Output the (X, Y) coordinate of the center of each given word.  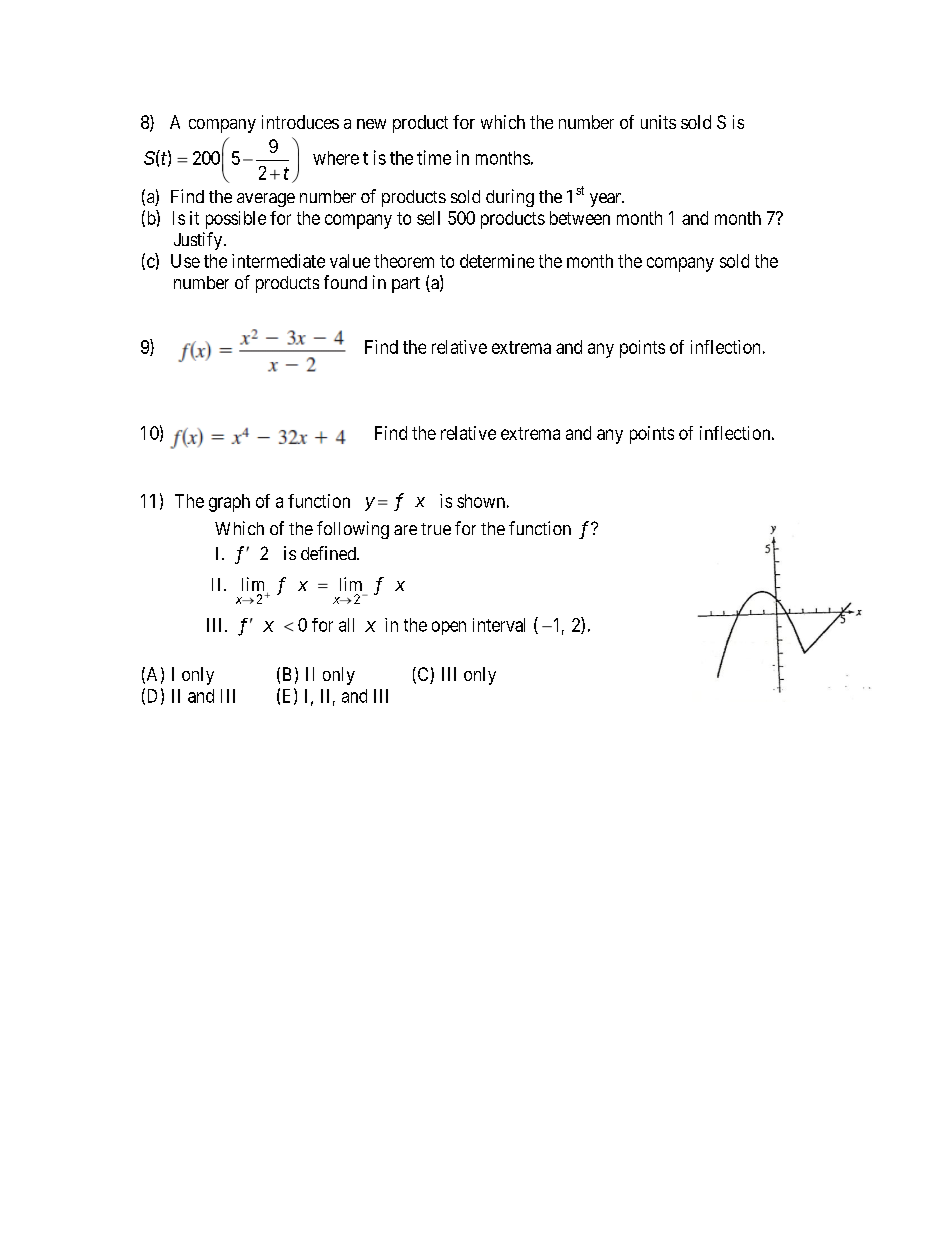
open (449, 628)
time (434, 157)
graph (229, 503)
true (436, 529)
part (406, 285)
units (658, 122)
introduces (300, 122)
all (346, 625)
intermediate (278, 261)
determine (497, 261)
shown (481, 501)
